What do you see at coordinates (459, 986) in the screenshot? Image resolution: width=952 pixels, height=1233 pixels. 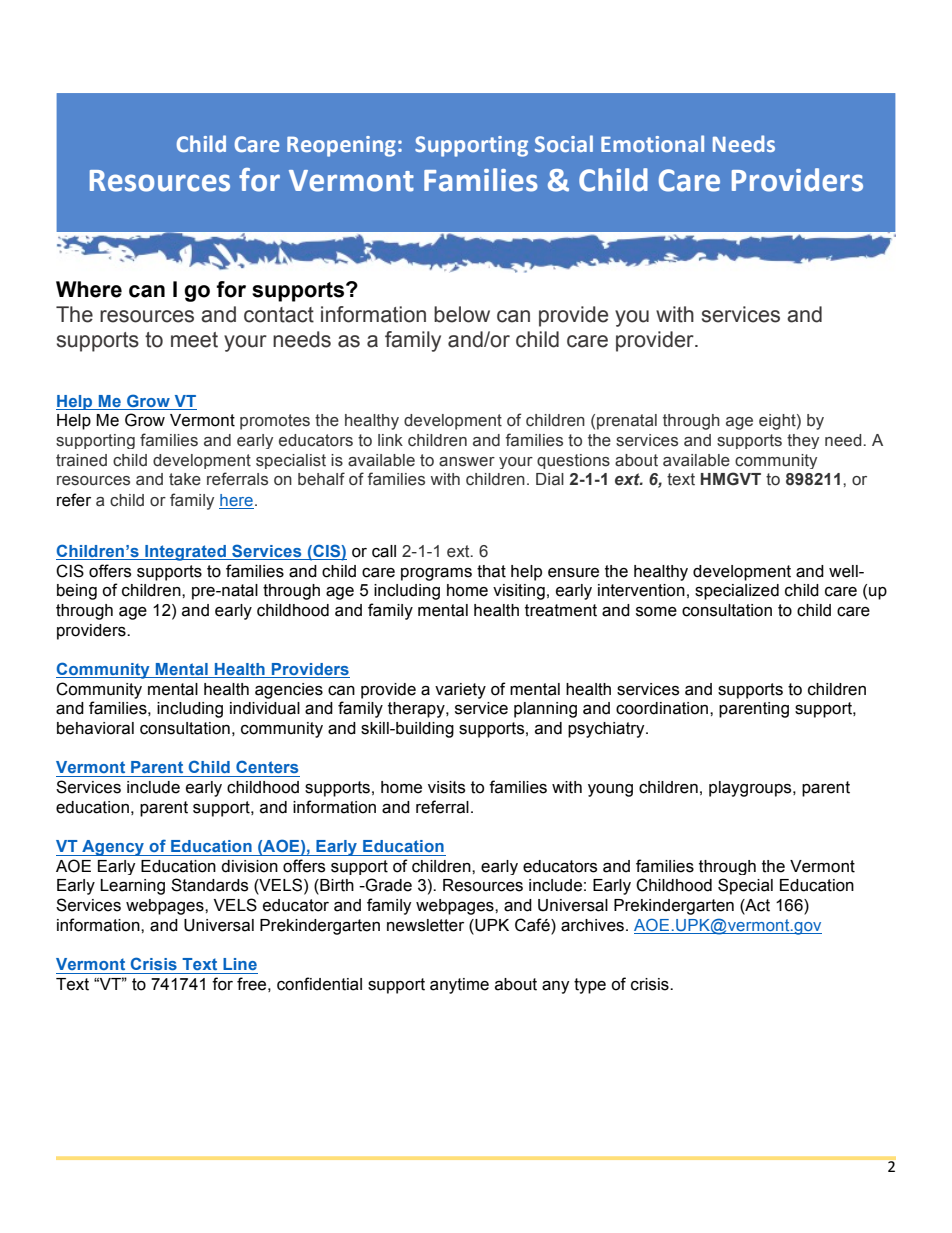 I see `anytime` at bounding box center [459, 986].
